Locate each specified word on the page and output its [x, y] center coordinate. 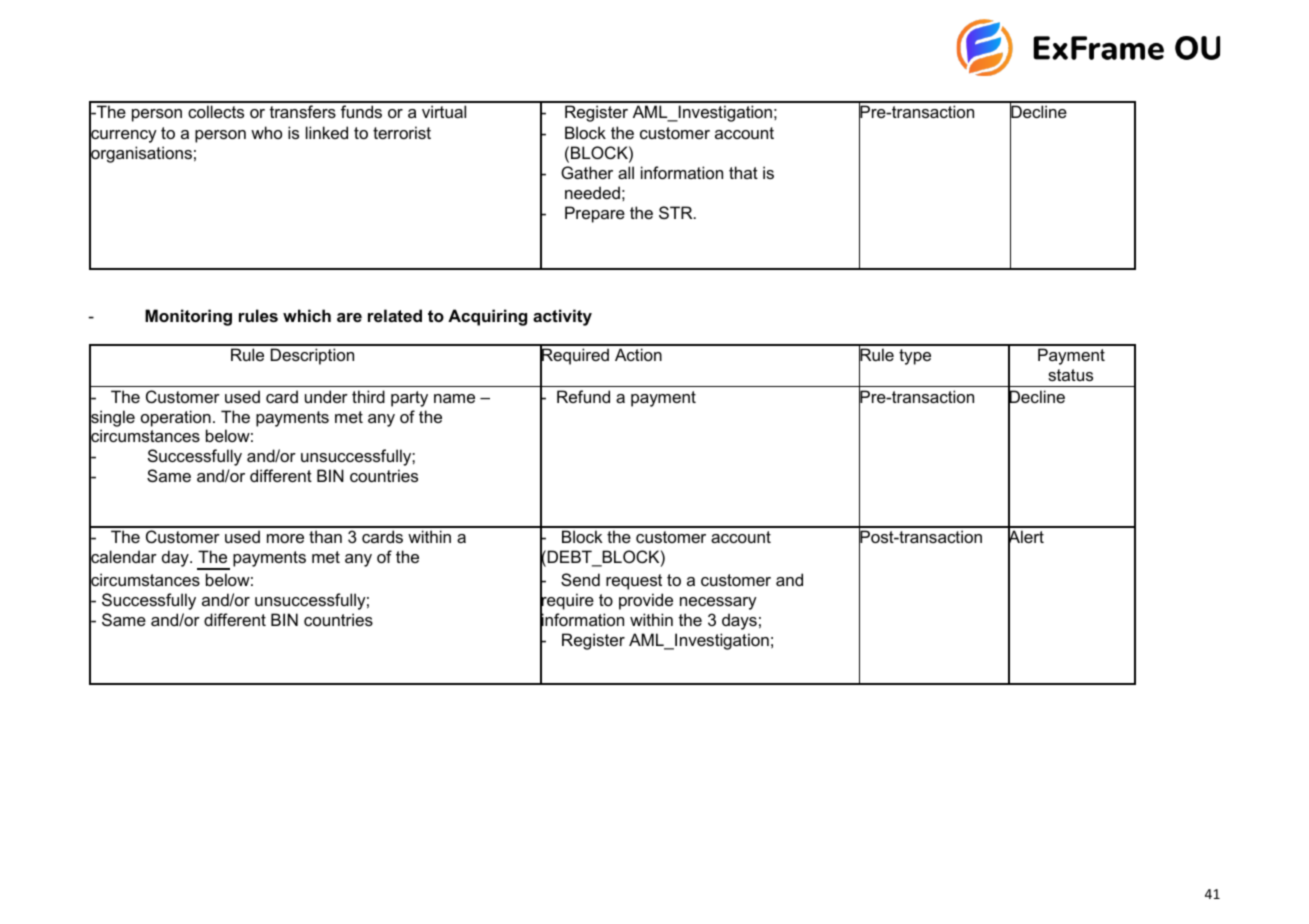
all [626, 172]
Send [580, 579]
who [266, 132]
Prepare [595, 214]
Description [312, 356]
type [915, 357]
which [307, 315]
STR [677, 212]
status [1070, 375]
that [743, 172]
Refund [583, 396]
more [285, 538]
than [325, 536]
